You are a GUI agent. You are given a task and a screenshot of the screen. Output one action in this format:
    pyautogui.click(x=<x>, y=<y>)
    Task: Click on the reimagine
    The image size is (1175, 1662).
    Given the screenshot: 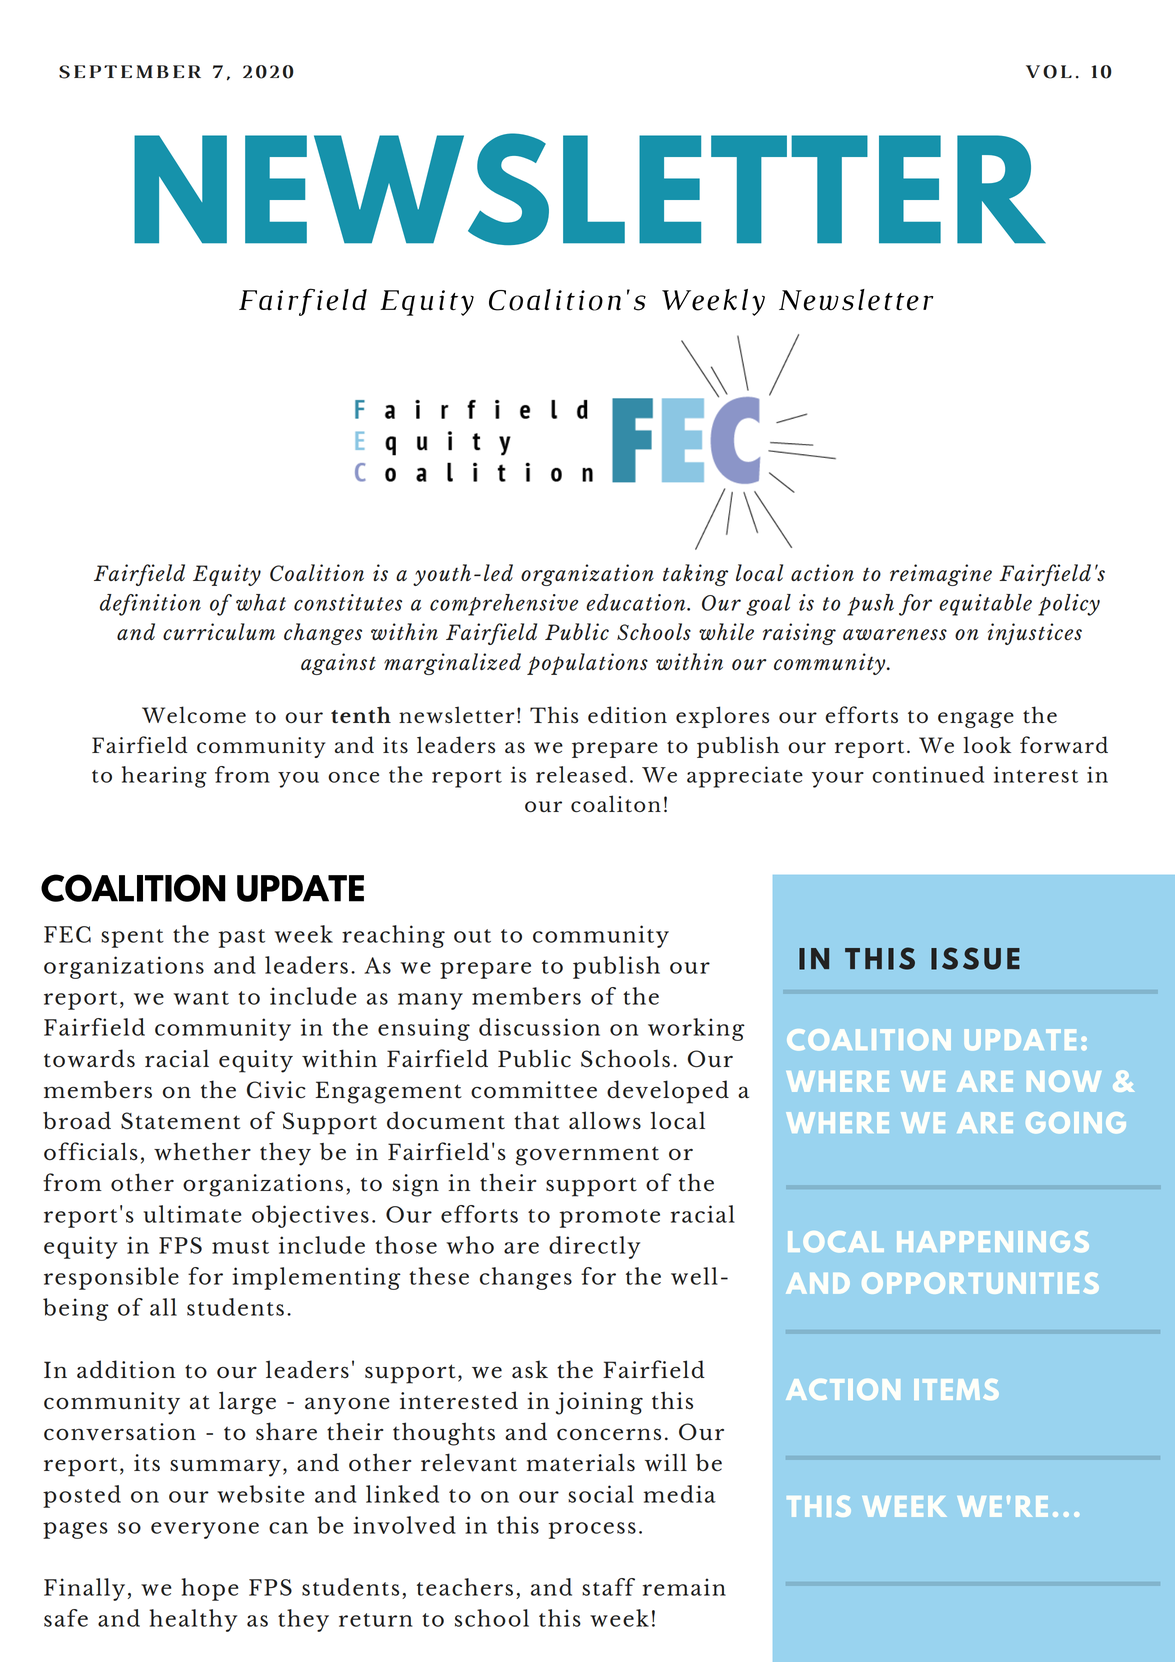 What is the action you would take?
    pyautogui.click(x=941, y=575)
